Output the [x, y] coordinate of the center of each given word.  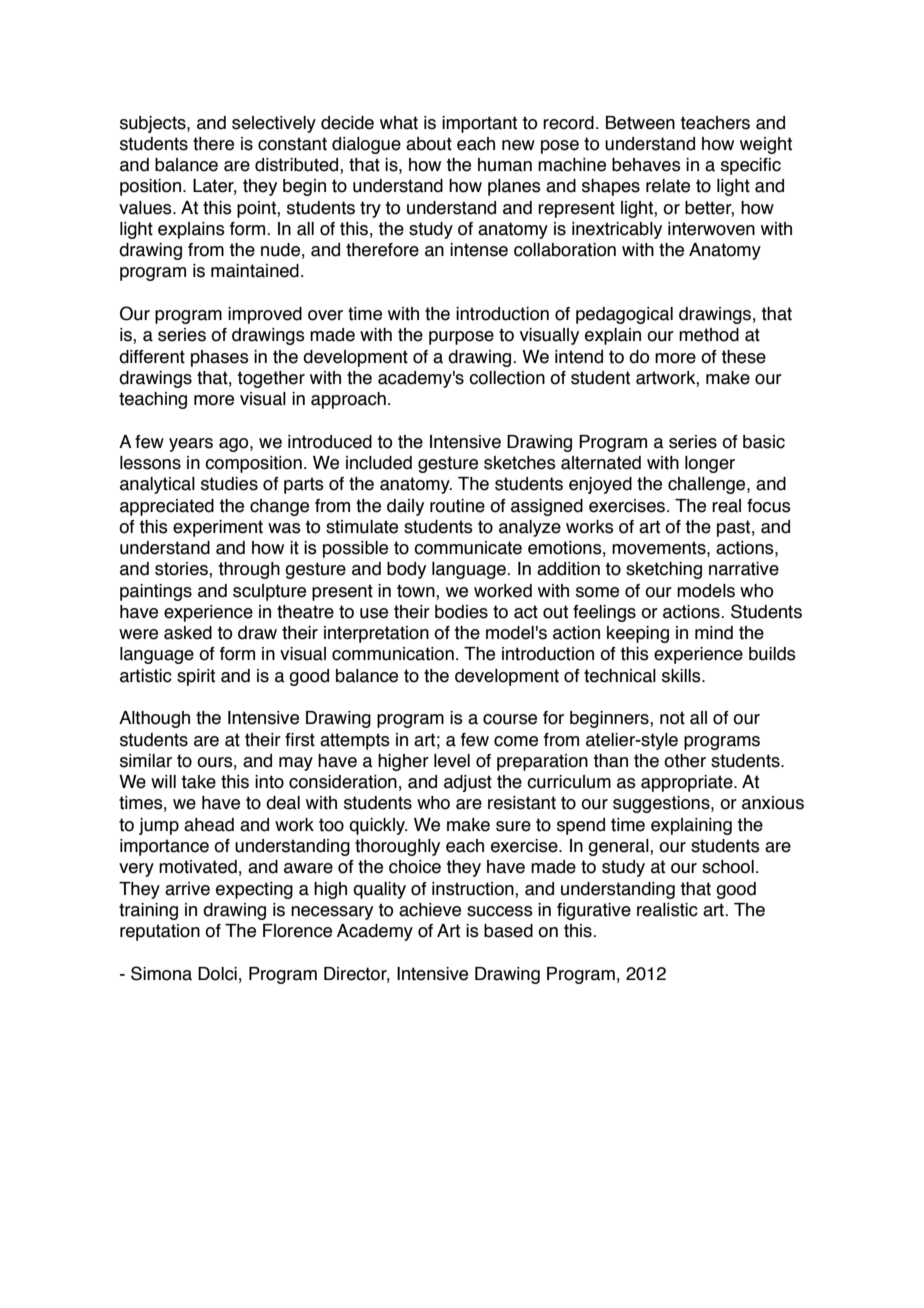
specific [751, 166]
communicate [468, 548]
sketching [664, 570]
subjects [154, 124]
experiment [218, 528]
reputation [160, 932]
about [429, 144]
